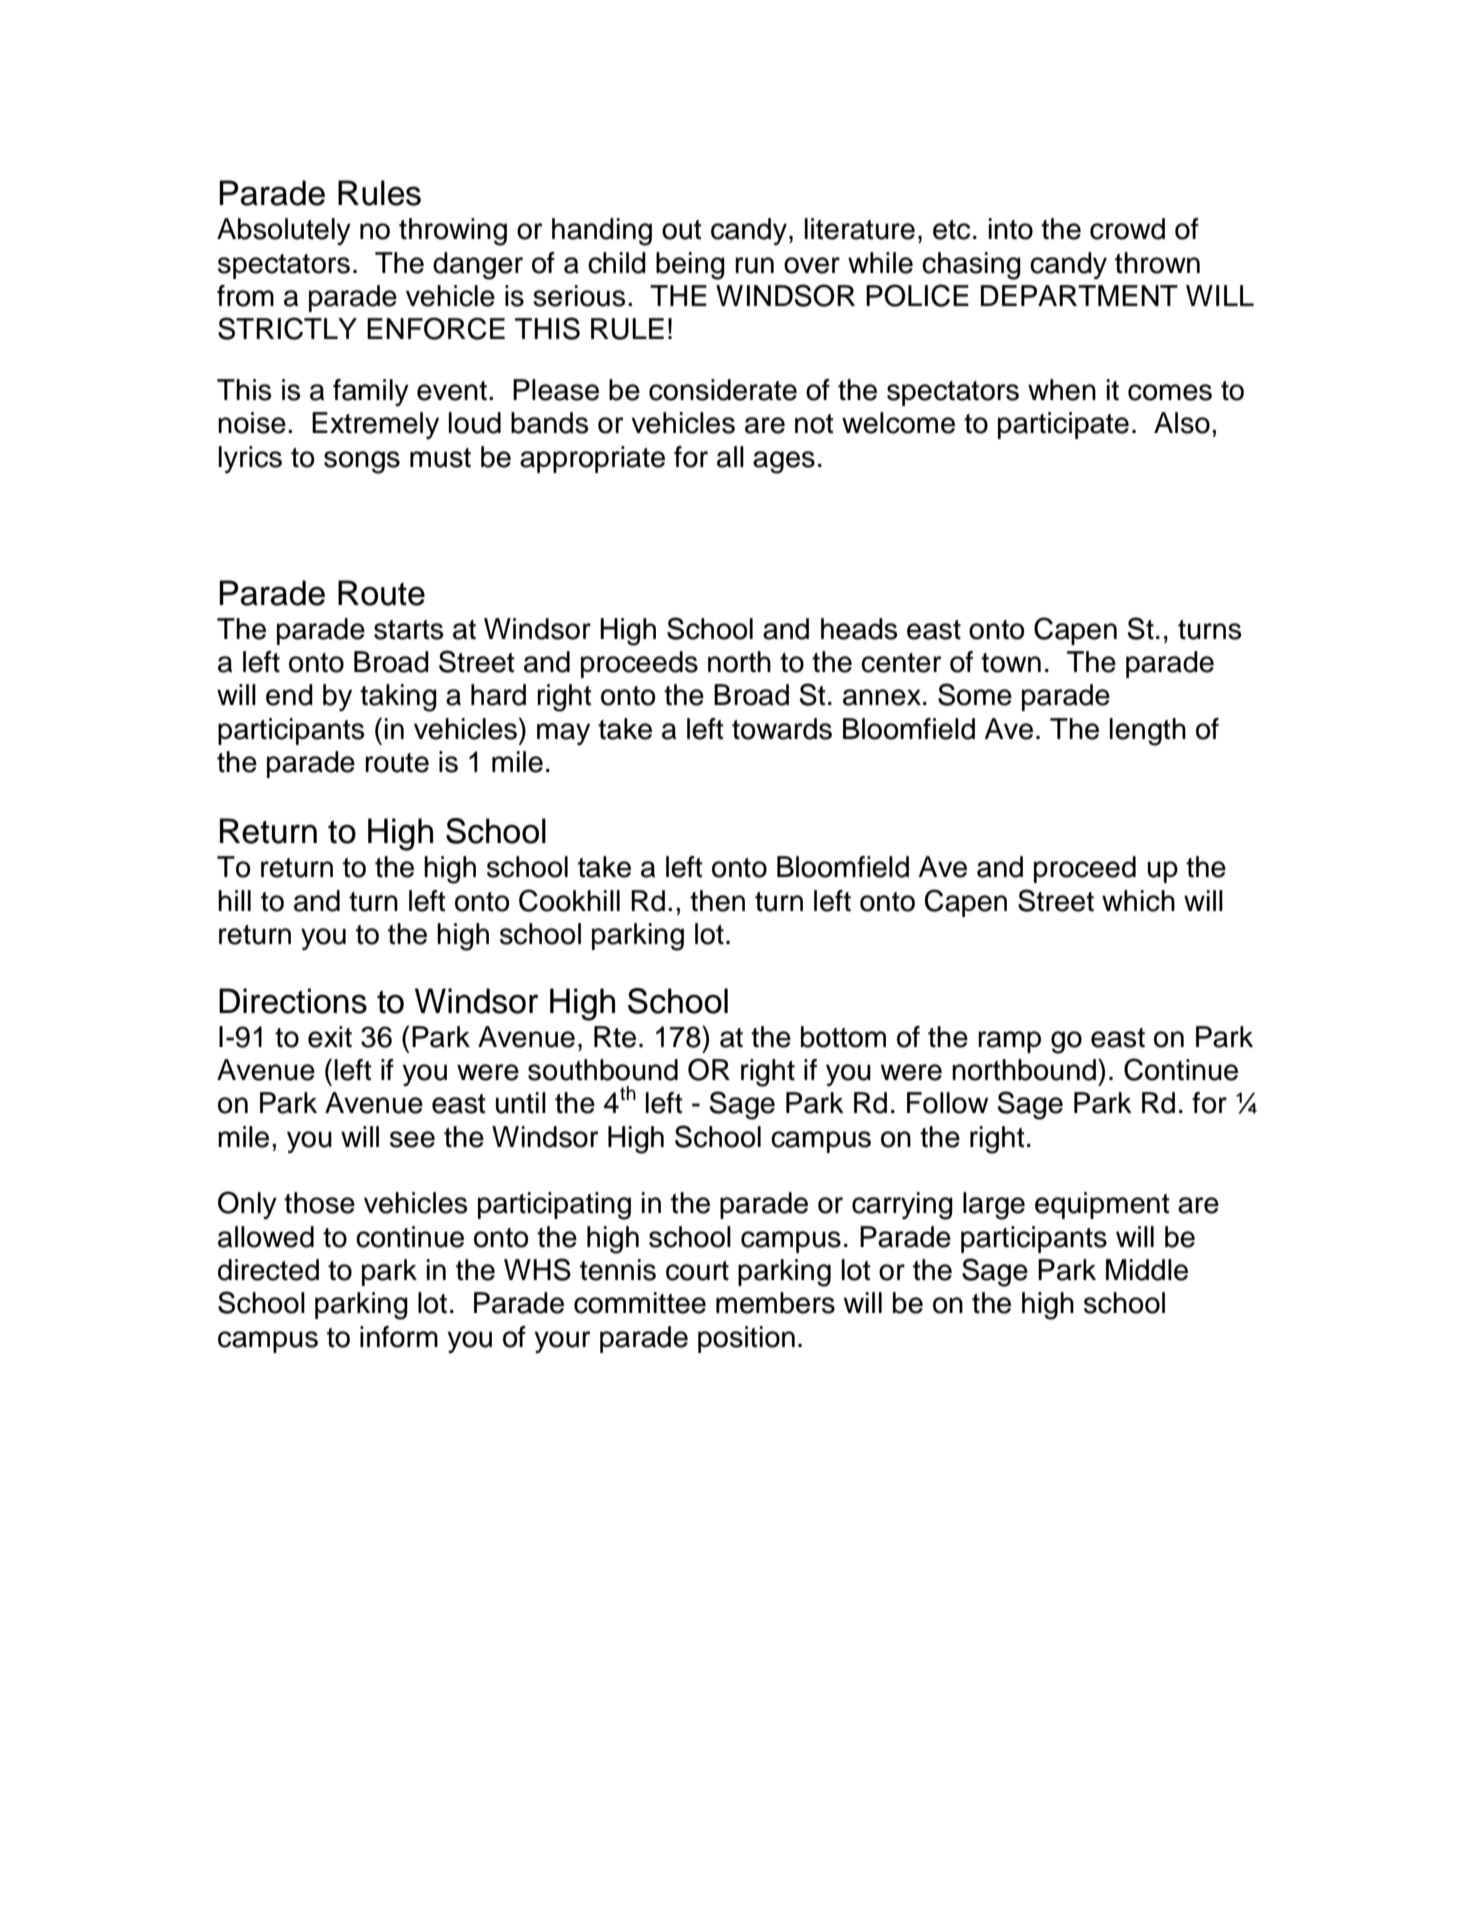 This screenshot has height=1911, width=1477. What do you see at coordinates (690, 266) in the screenshot?
I see `being` at bounding box center [690, 266].
